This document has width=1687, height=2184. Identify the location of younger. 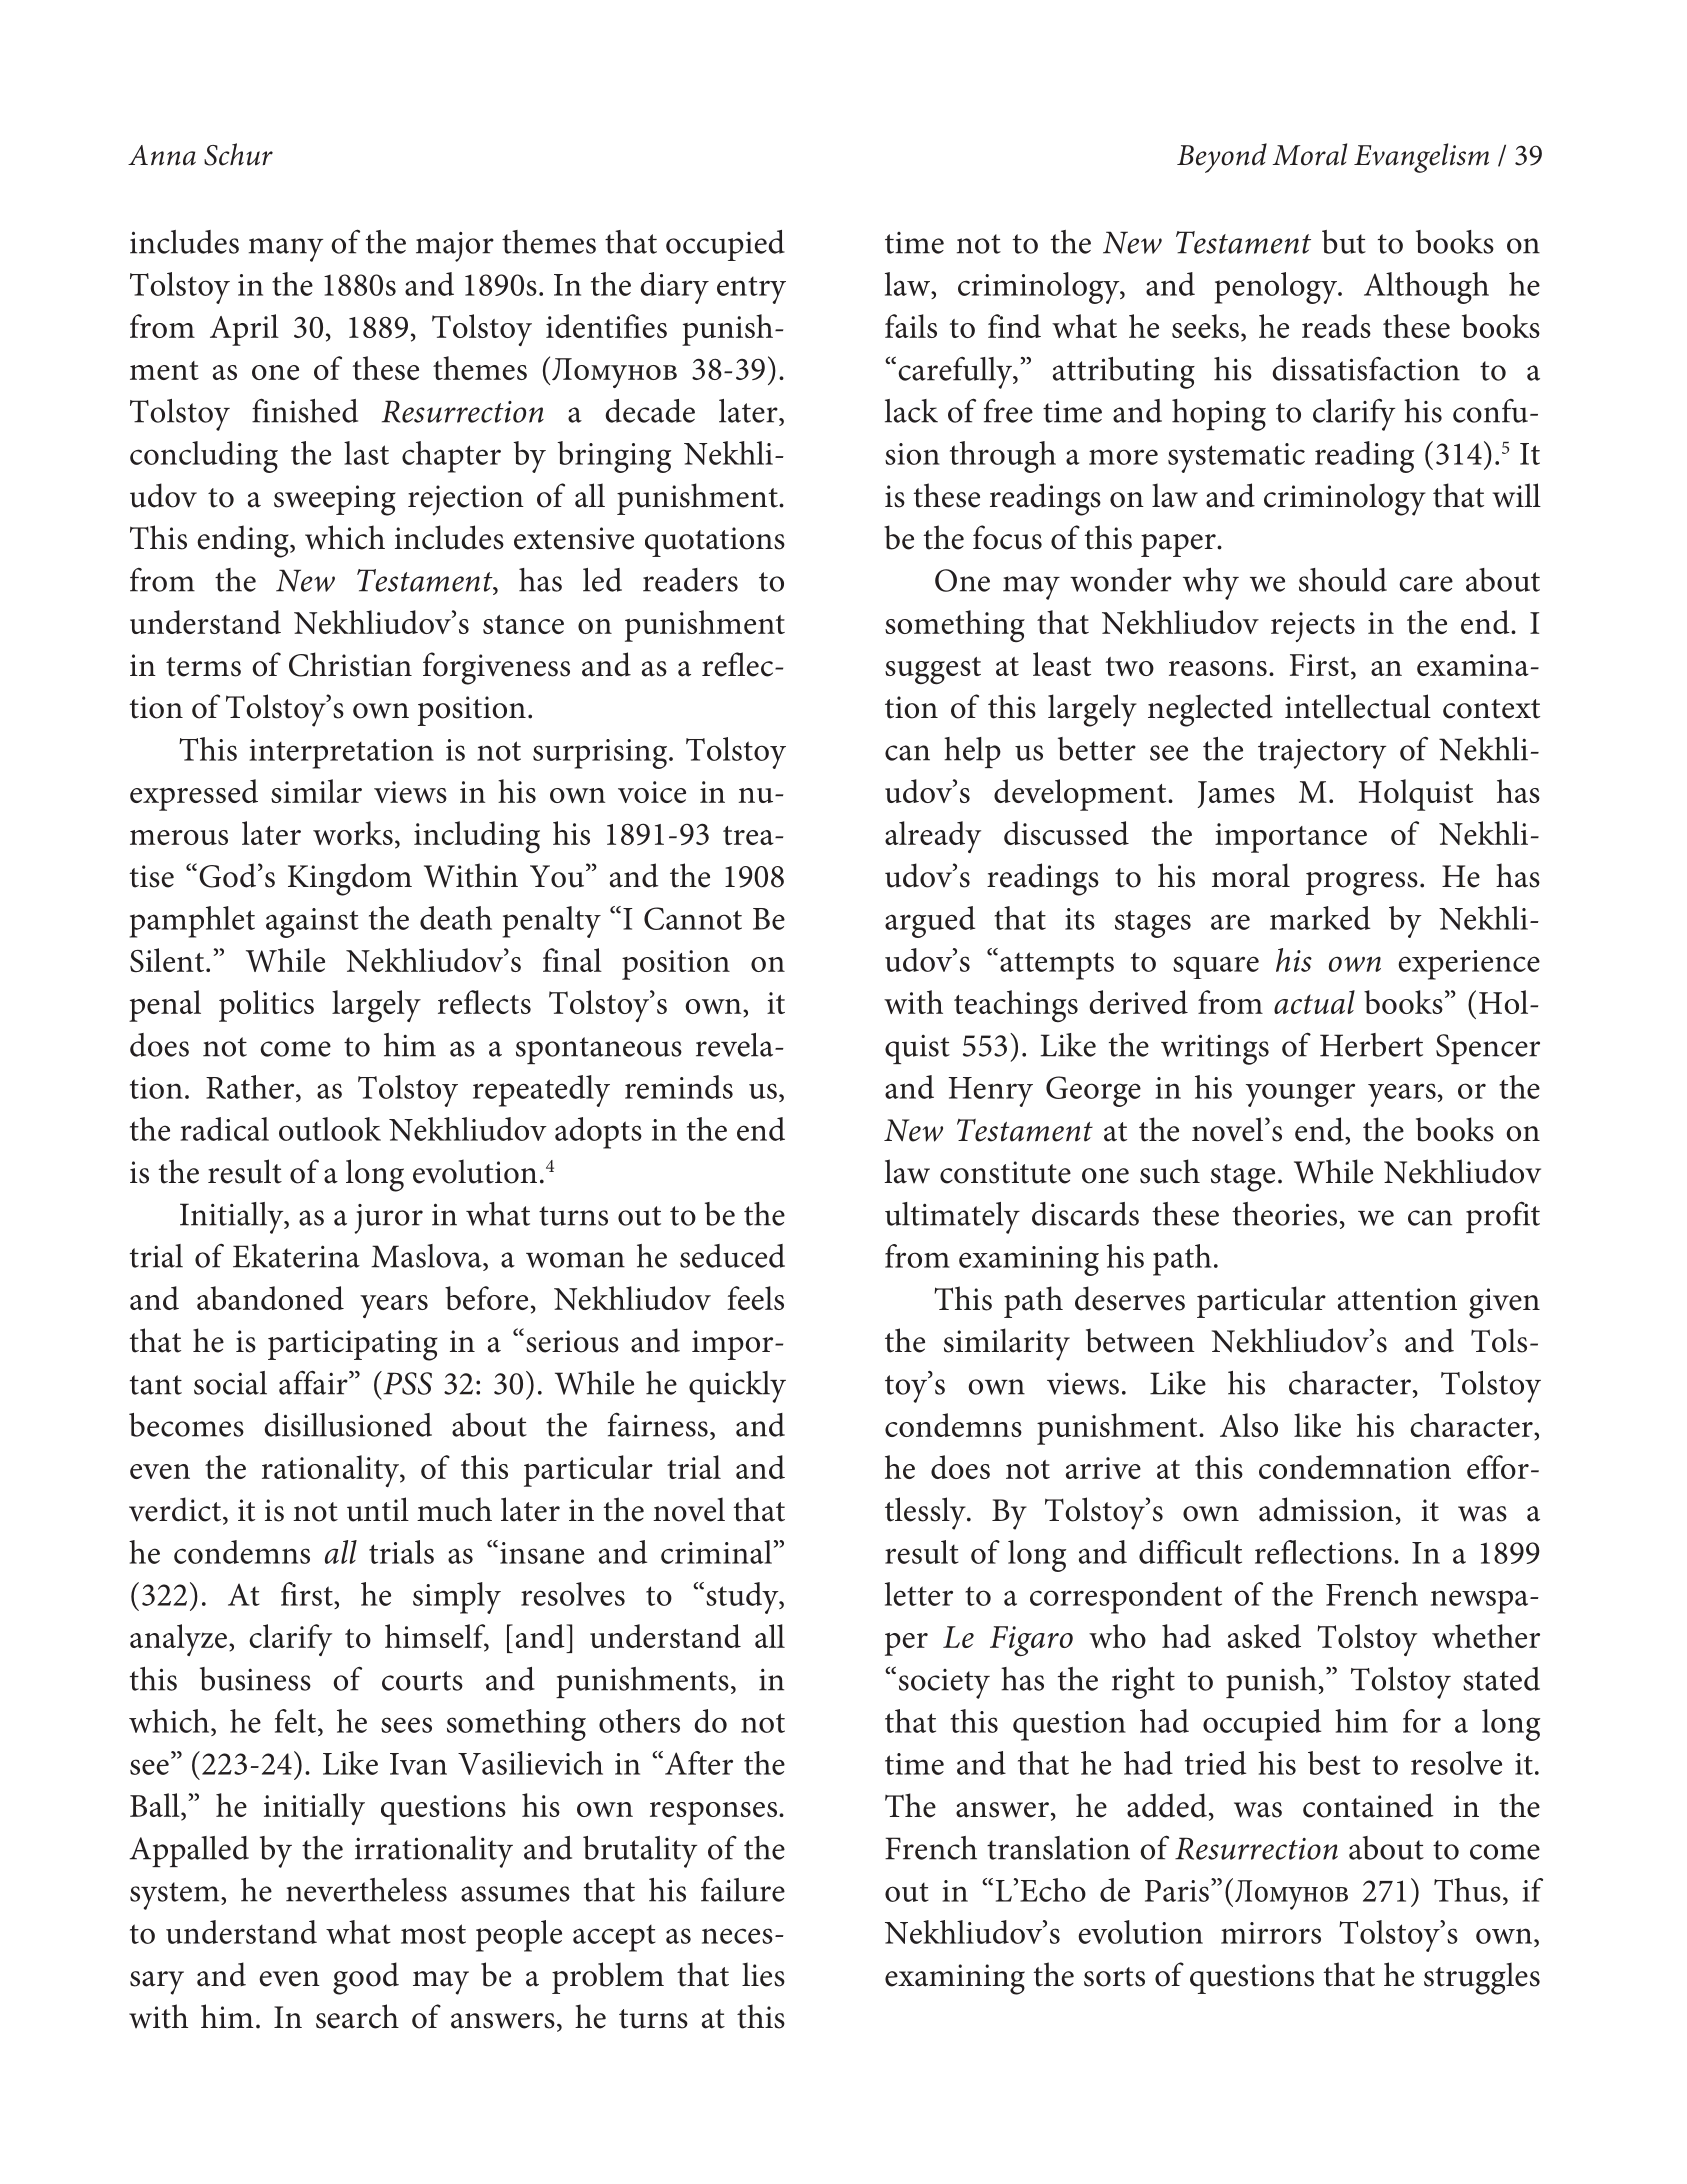
(1300, 1095).
